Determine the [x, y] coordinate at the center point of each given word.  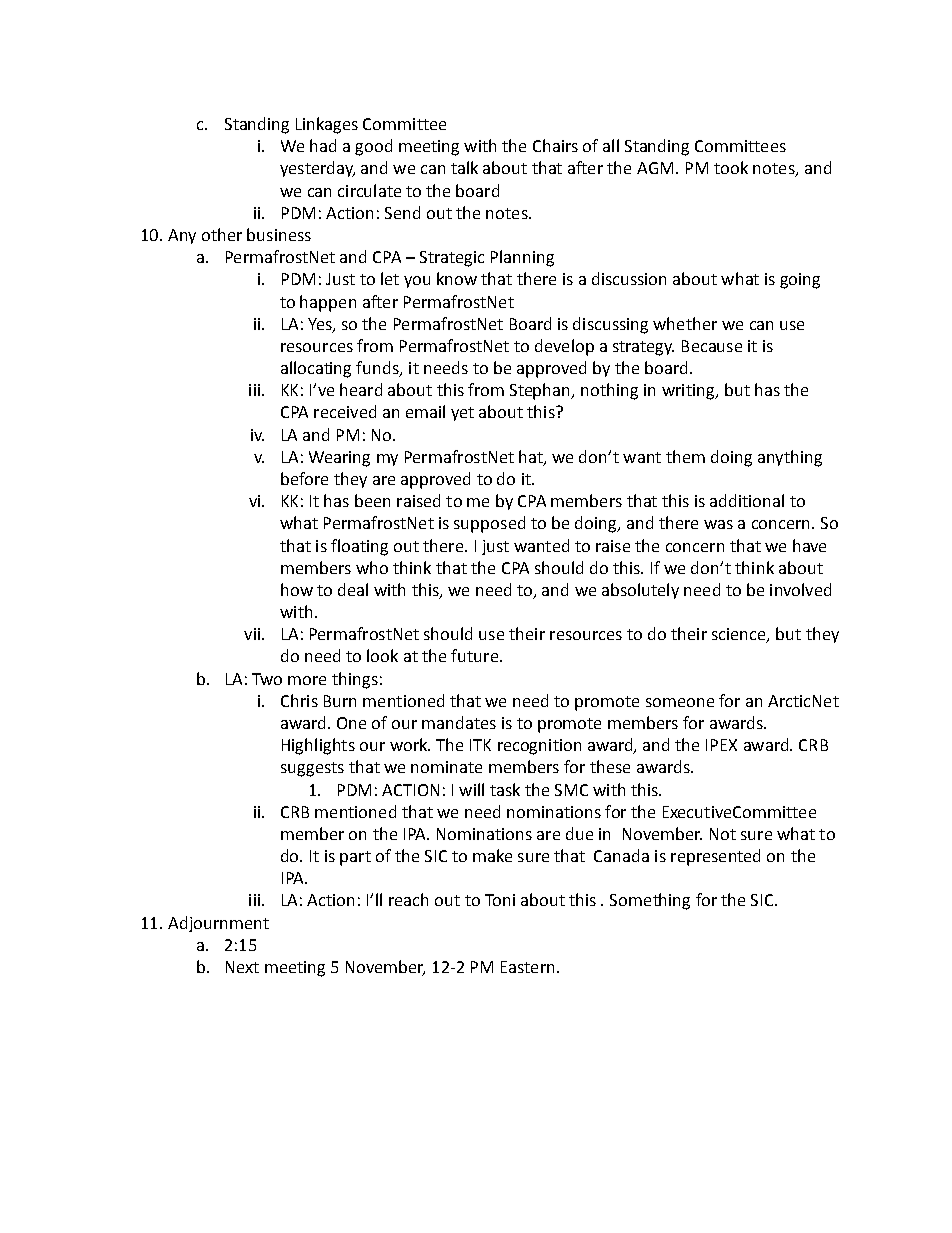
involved [800, 589]
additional [747, 500]
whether [685, 323]
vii [253, 634]
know [457, 278]
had [323, 145]
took [731, 167]
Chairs [555, 145]
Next [242, 967]
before [304, 478]
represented [715, 857]
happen [328, 303]
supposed [489, 524]
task [505, 789]
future [476, 655]
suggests [312, 769]
